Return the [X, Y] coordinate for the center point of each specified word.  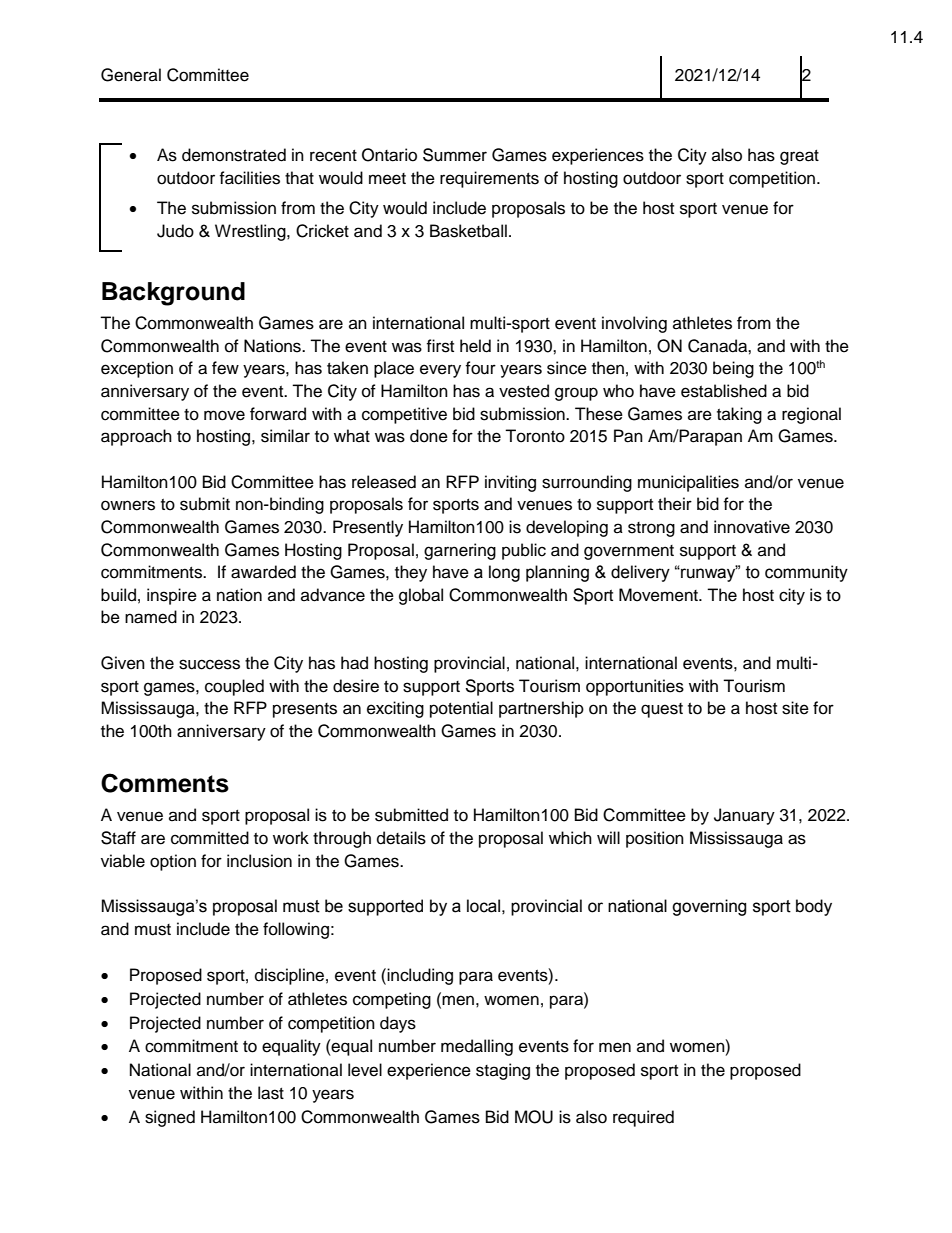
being [733, 369]
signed [170, 1118]
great [799, 157]
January [744, 816]
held [475, 346]
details [401, 838]
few [225, 368]
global [421, 596]
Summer [455, 155]
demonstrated [234, 155]
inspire [172, 596]
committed [210, 838]
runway [708, 574]
